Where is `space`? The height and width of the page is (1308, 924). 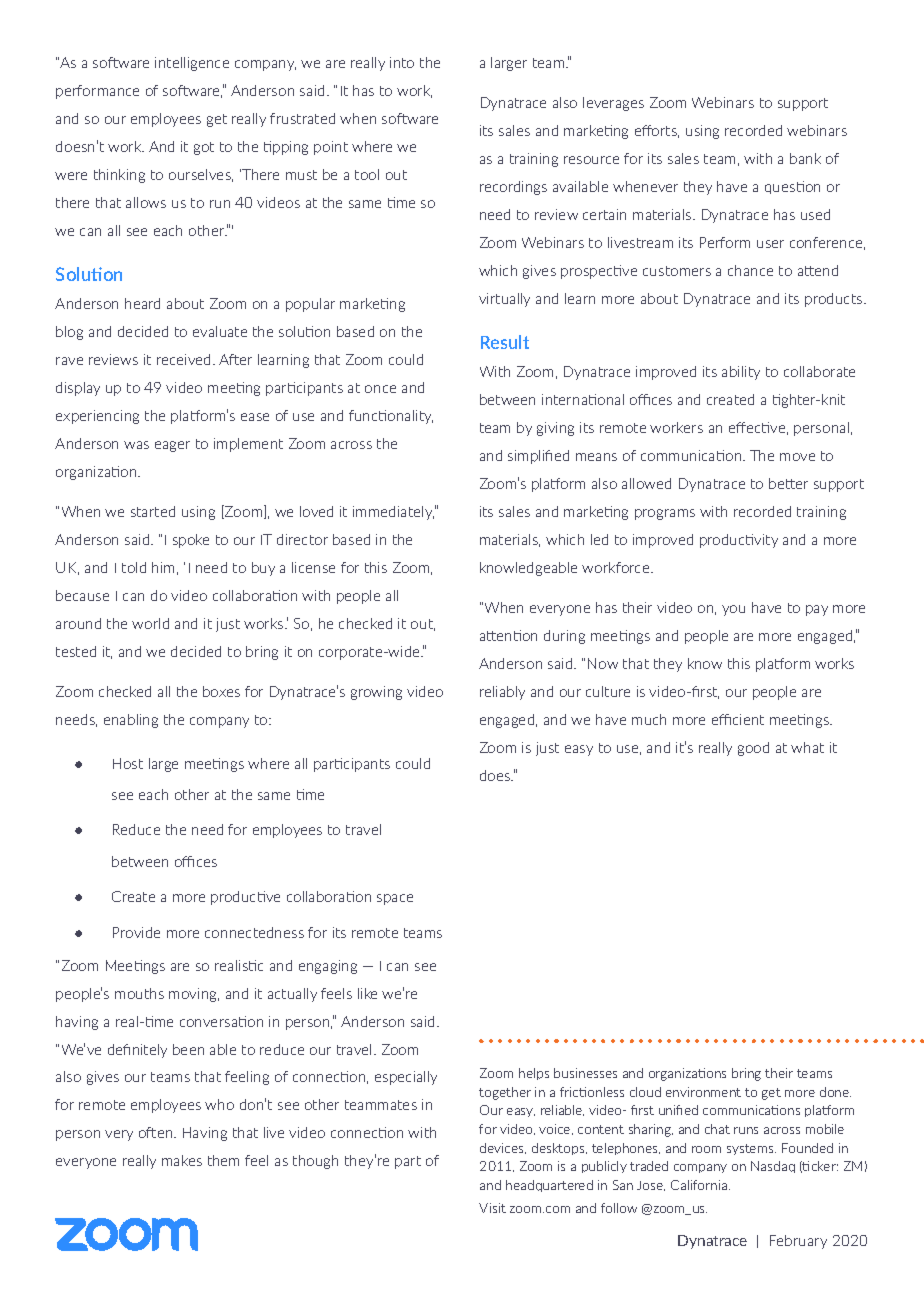 space is located at coordinates (395, 899).
